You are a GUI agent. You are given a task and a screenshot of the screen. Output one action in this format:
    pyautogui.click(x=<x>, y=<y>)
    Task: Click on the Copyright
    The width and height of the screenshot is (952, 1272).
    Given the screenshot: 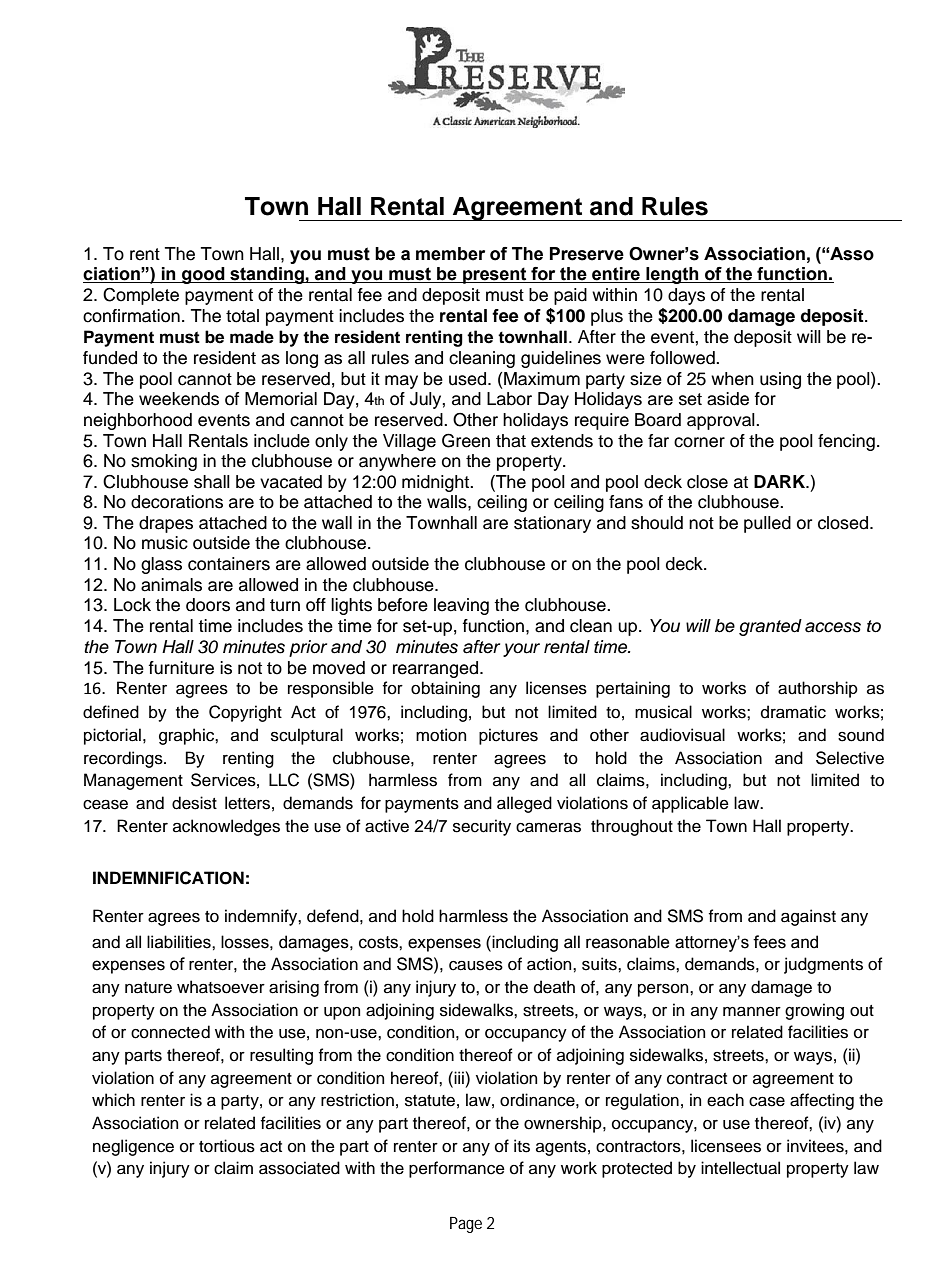 What is the action you would take?
    pyautogui.click(x=245, y=713)
